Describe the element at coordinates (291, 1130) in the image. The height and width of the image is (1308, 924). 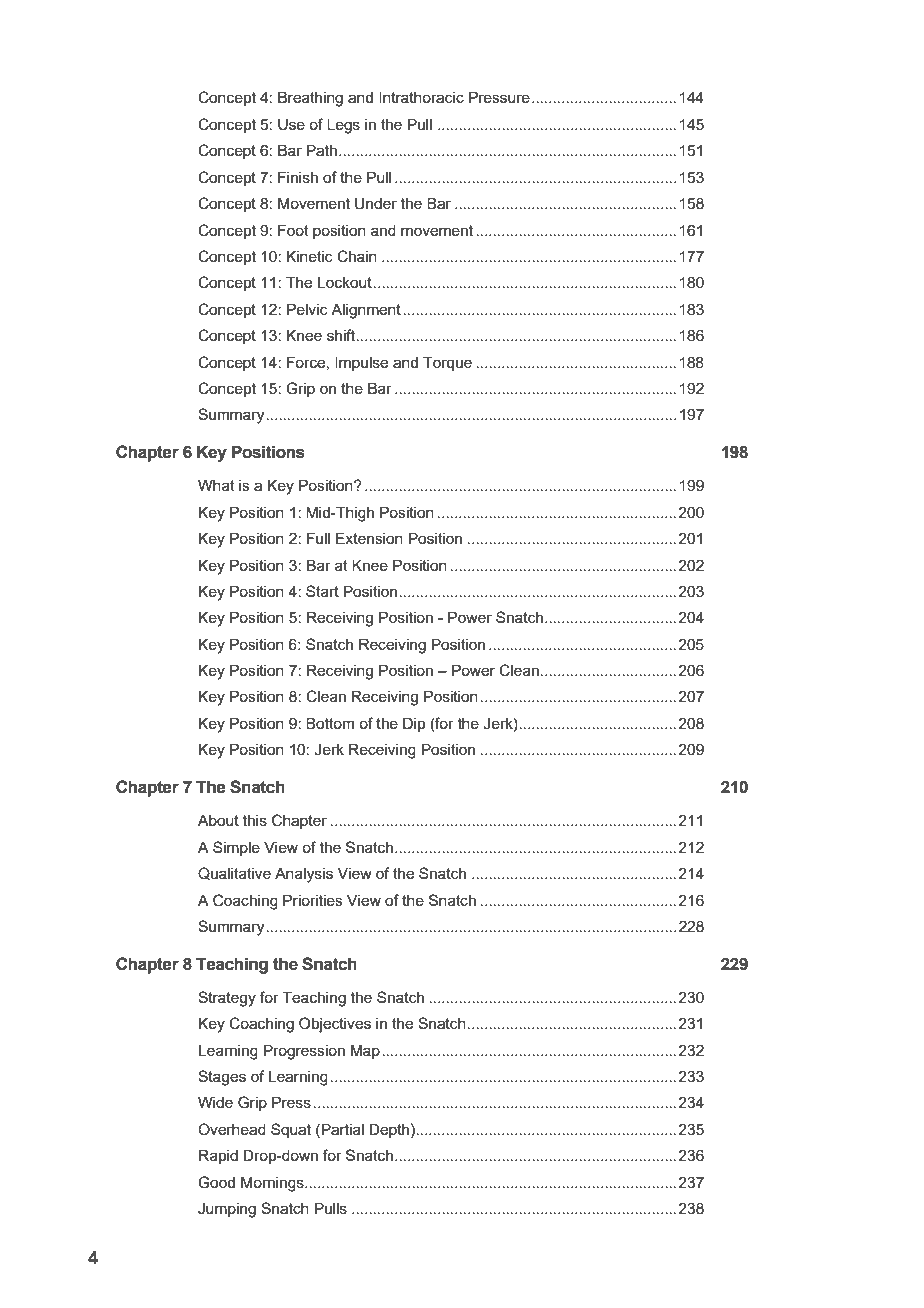
I see `Squat` at that location.
